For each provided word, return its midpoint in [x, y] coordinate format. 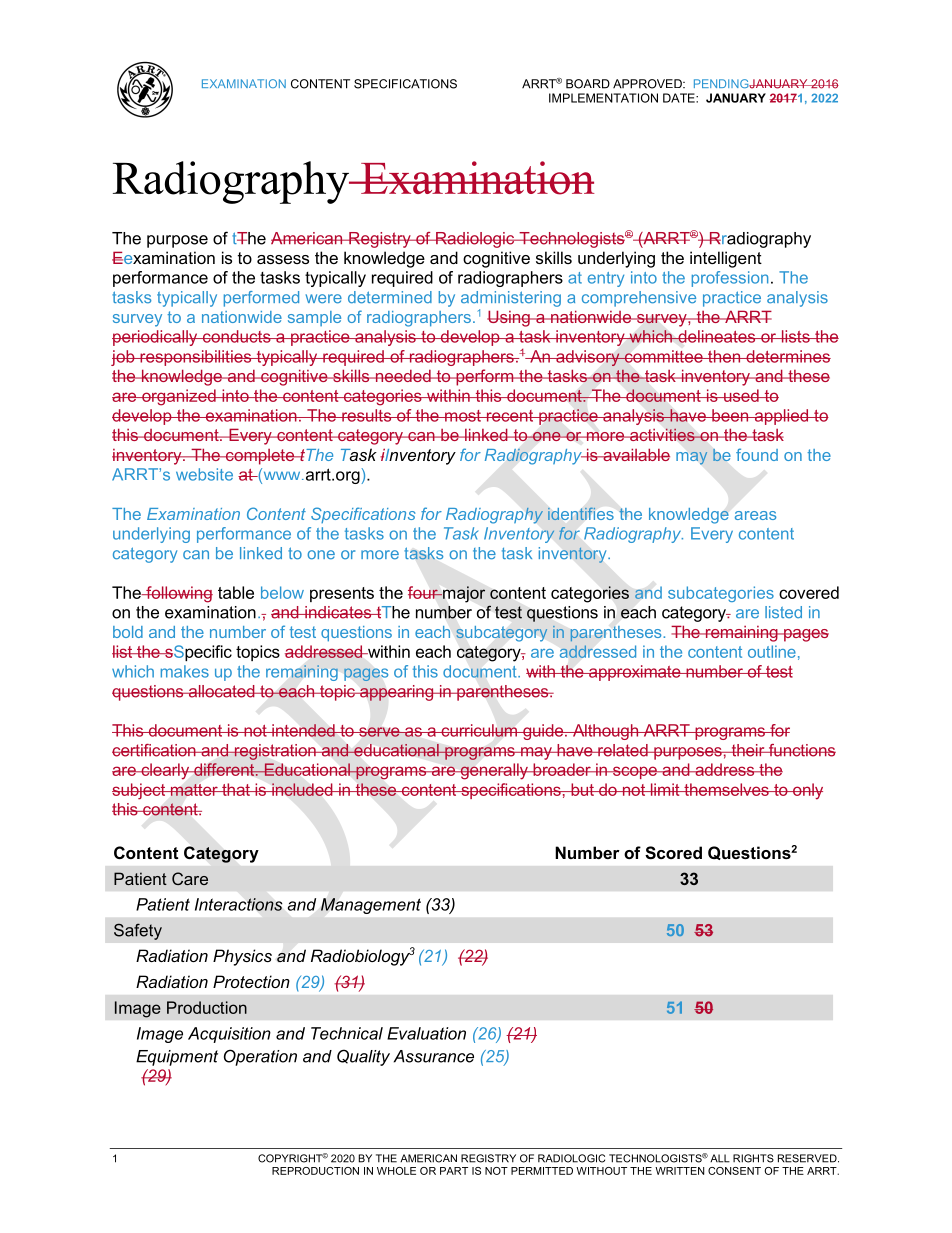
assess [283, 259]
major [463, 594]
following [178, 594]
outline [772, 651]
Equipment [177, 1058]
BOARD [588, 84]
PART [454, 1171]
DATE [680, 98]
